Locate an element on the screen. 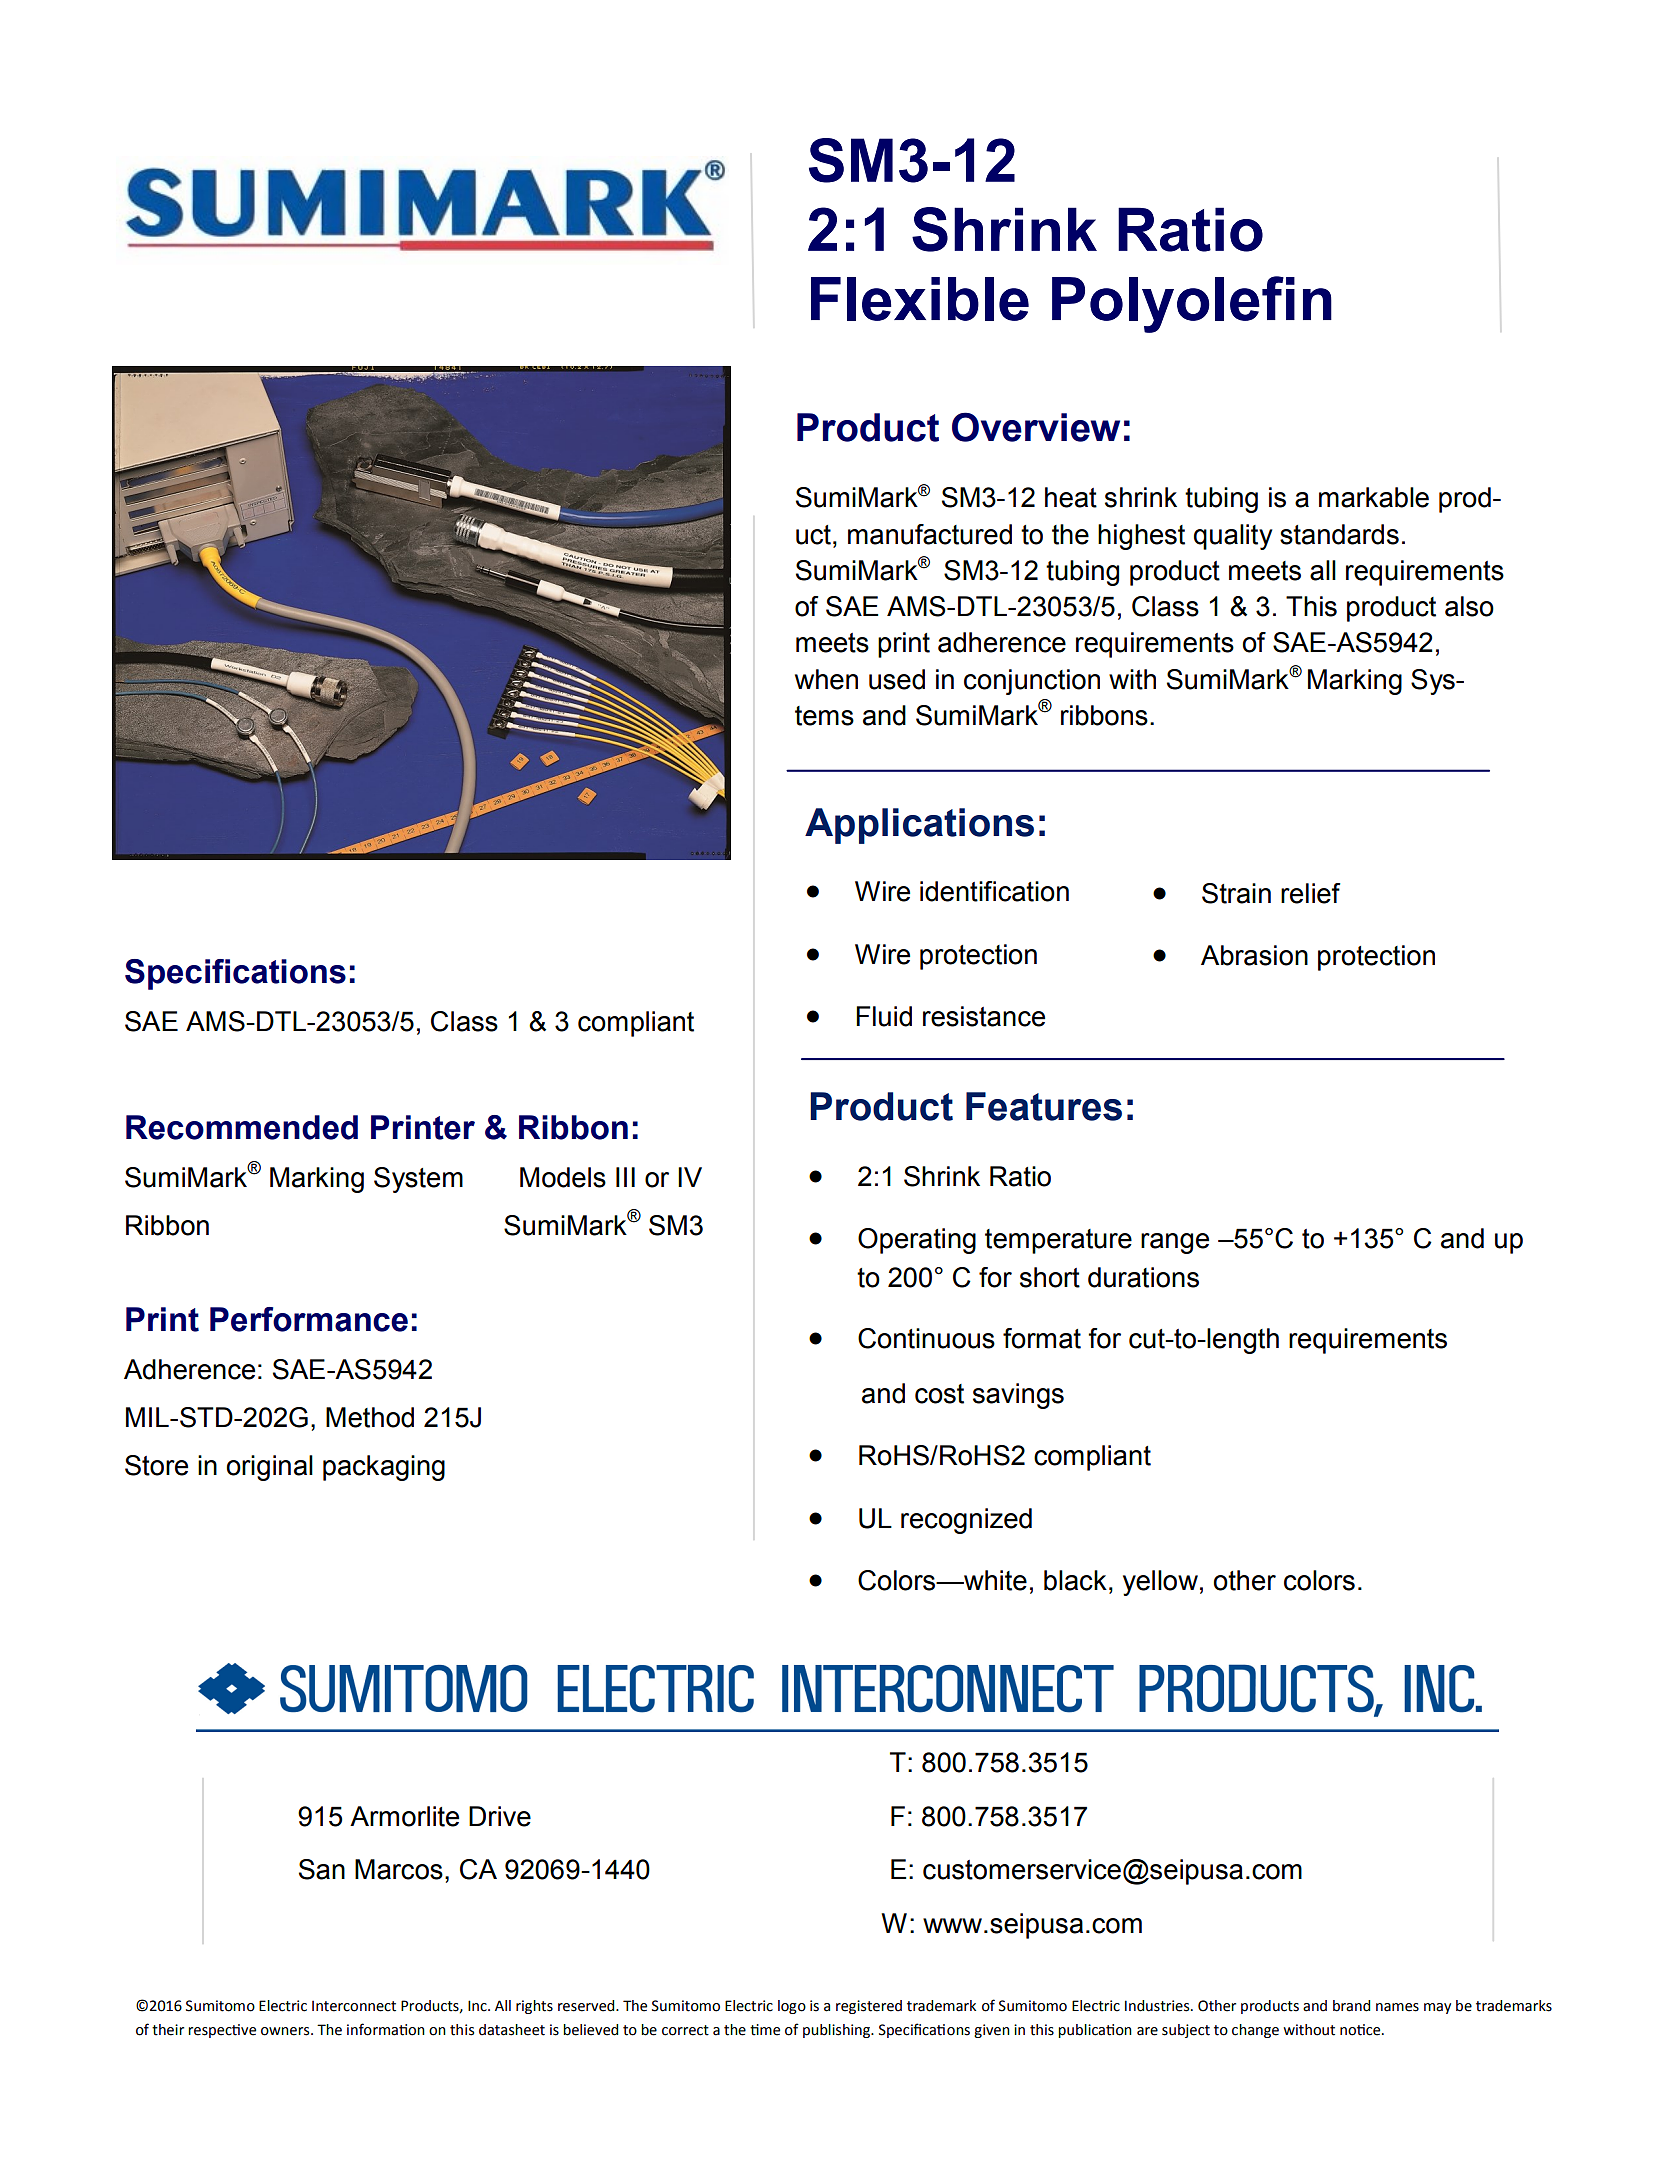 This screenshot has height=2169, width=1676. Operating is located at coordinates (917, 1241).
